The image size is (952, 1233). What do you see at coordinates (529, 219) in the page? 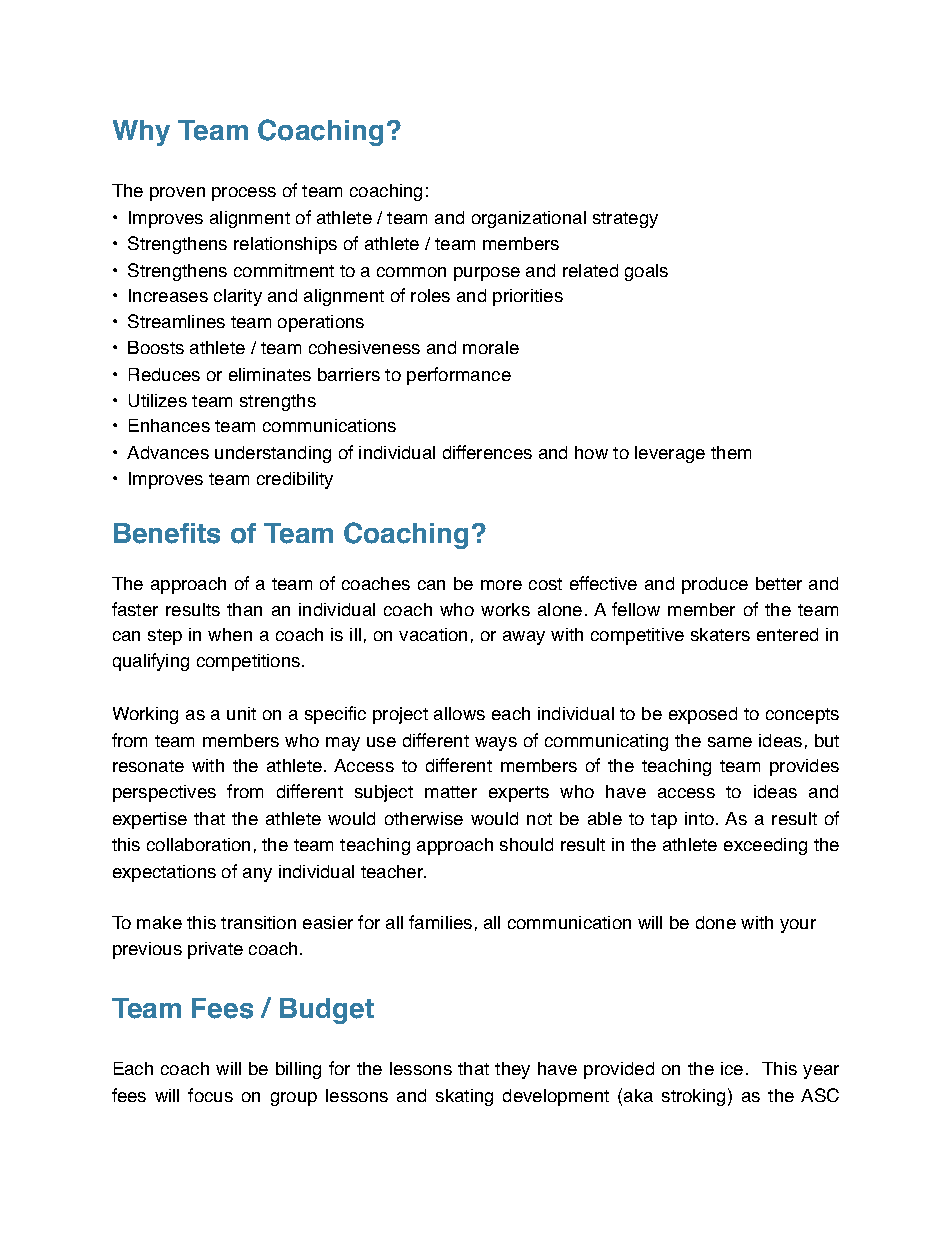
I see `organizational` at bounding box center [529, 219].
